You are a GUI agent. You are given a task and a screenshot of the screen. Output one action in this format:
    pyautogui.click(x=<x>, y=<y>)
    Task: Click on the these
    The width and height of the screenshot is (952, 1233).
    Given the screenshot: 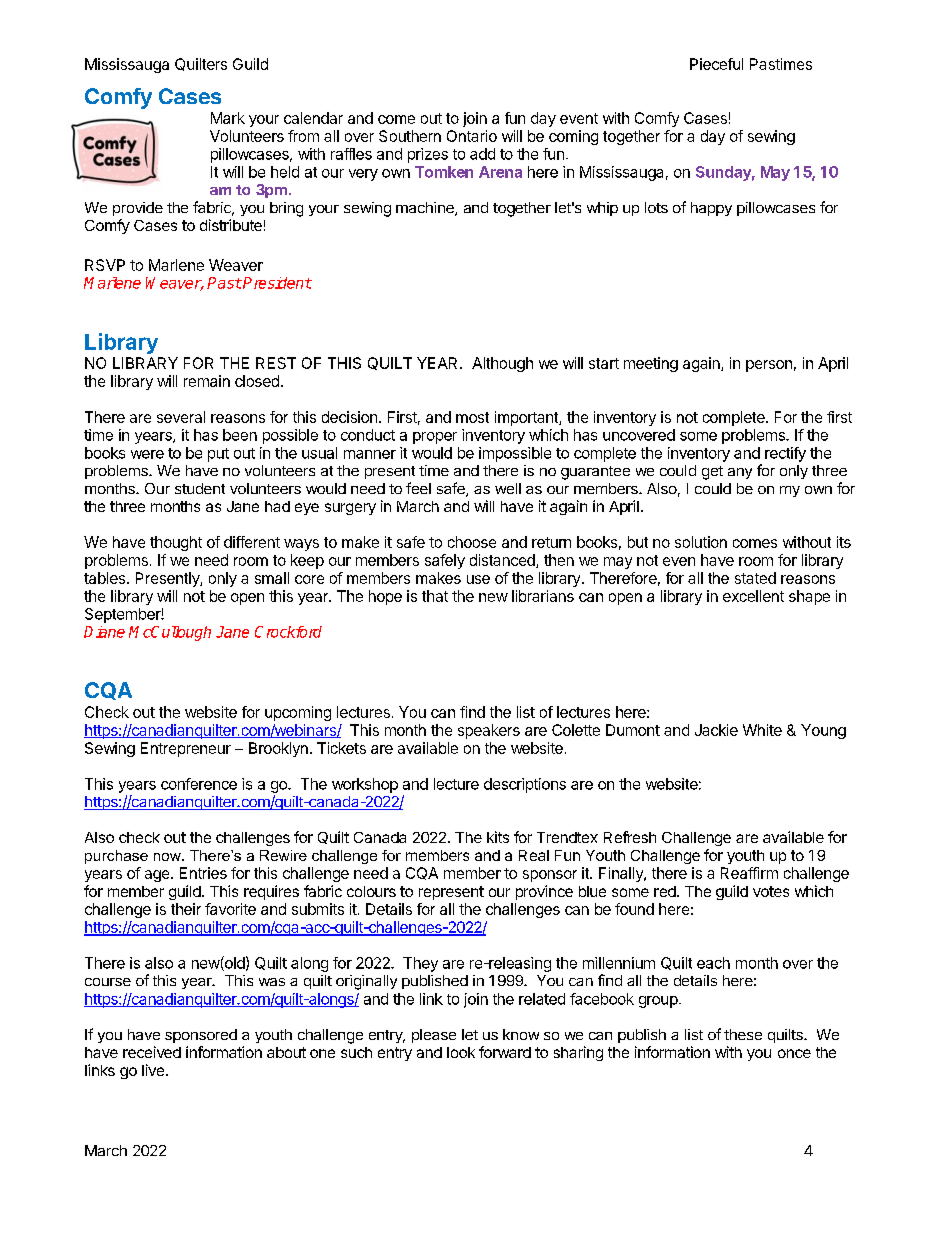 What is the action you would take?
    pyautogui.click(x=743, y=1034)
